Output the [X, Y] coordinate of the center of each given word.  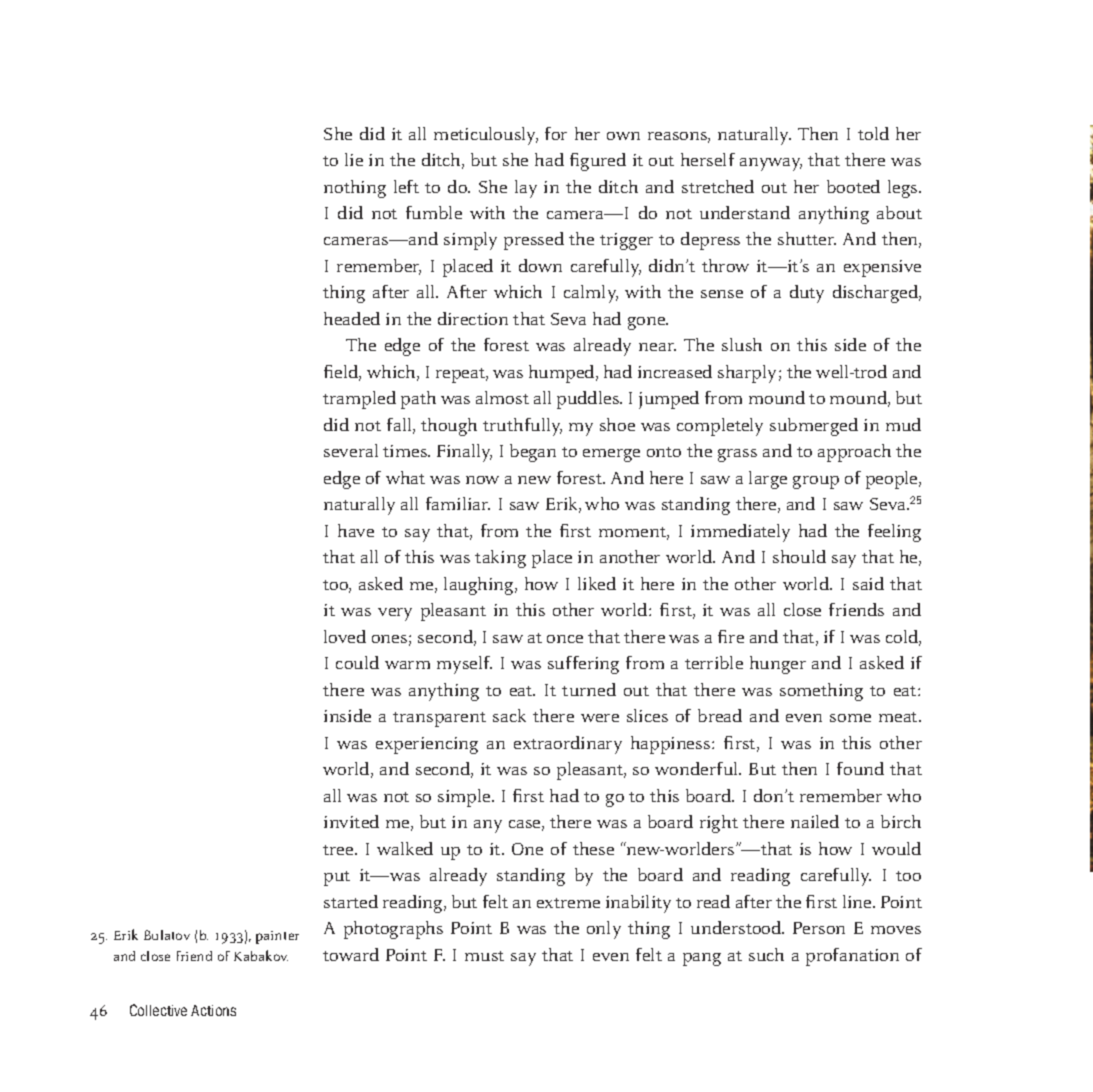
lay [526, 189]
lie [354, 159]
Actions [213, 1010]
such [766, 954]
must [484, 956]
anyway [771, 164]
